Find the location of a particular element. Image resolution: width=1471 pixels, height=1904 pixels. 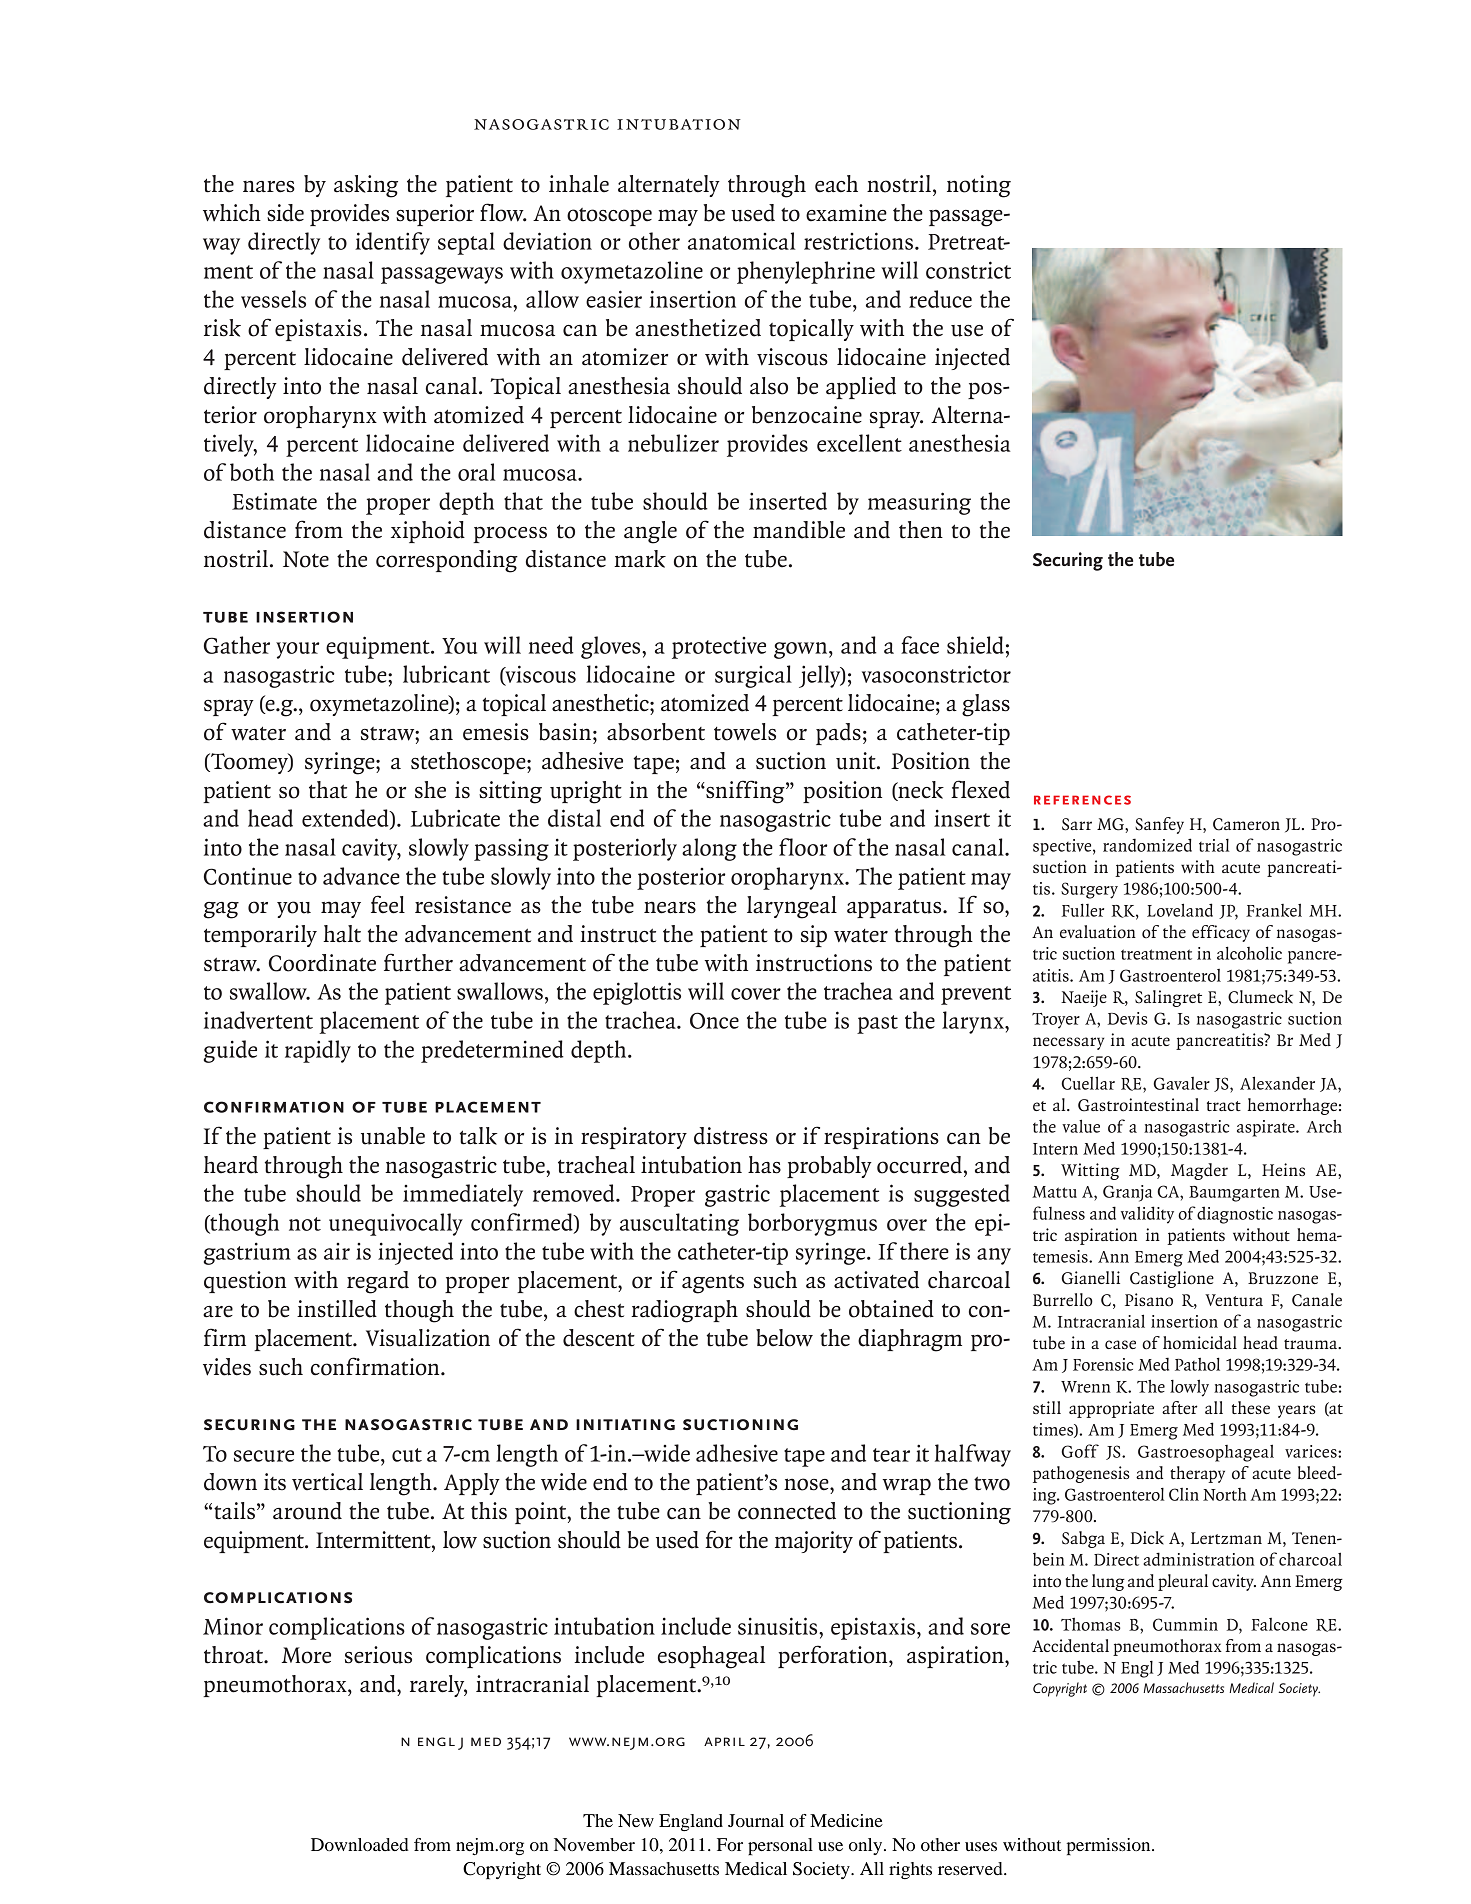

Cameron is located at coordinates (1246, 824).
